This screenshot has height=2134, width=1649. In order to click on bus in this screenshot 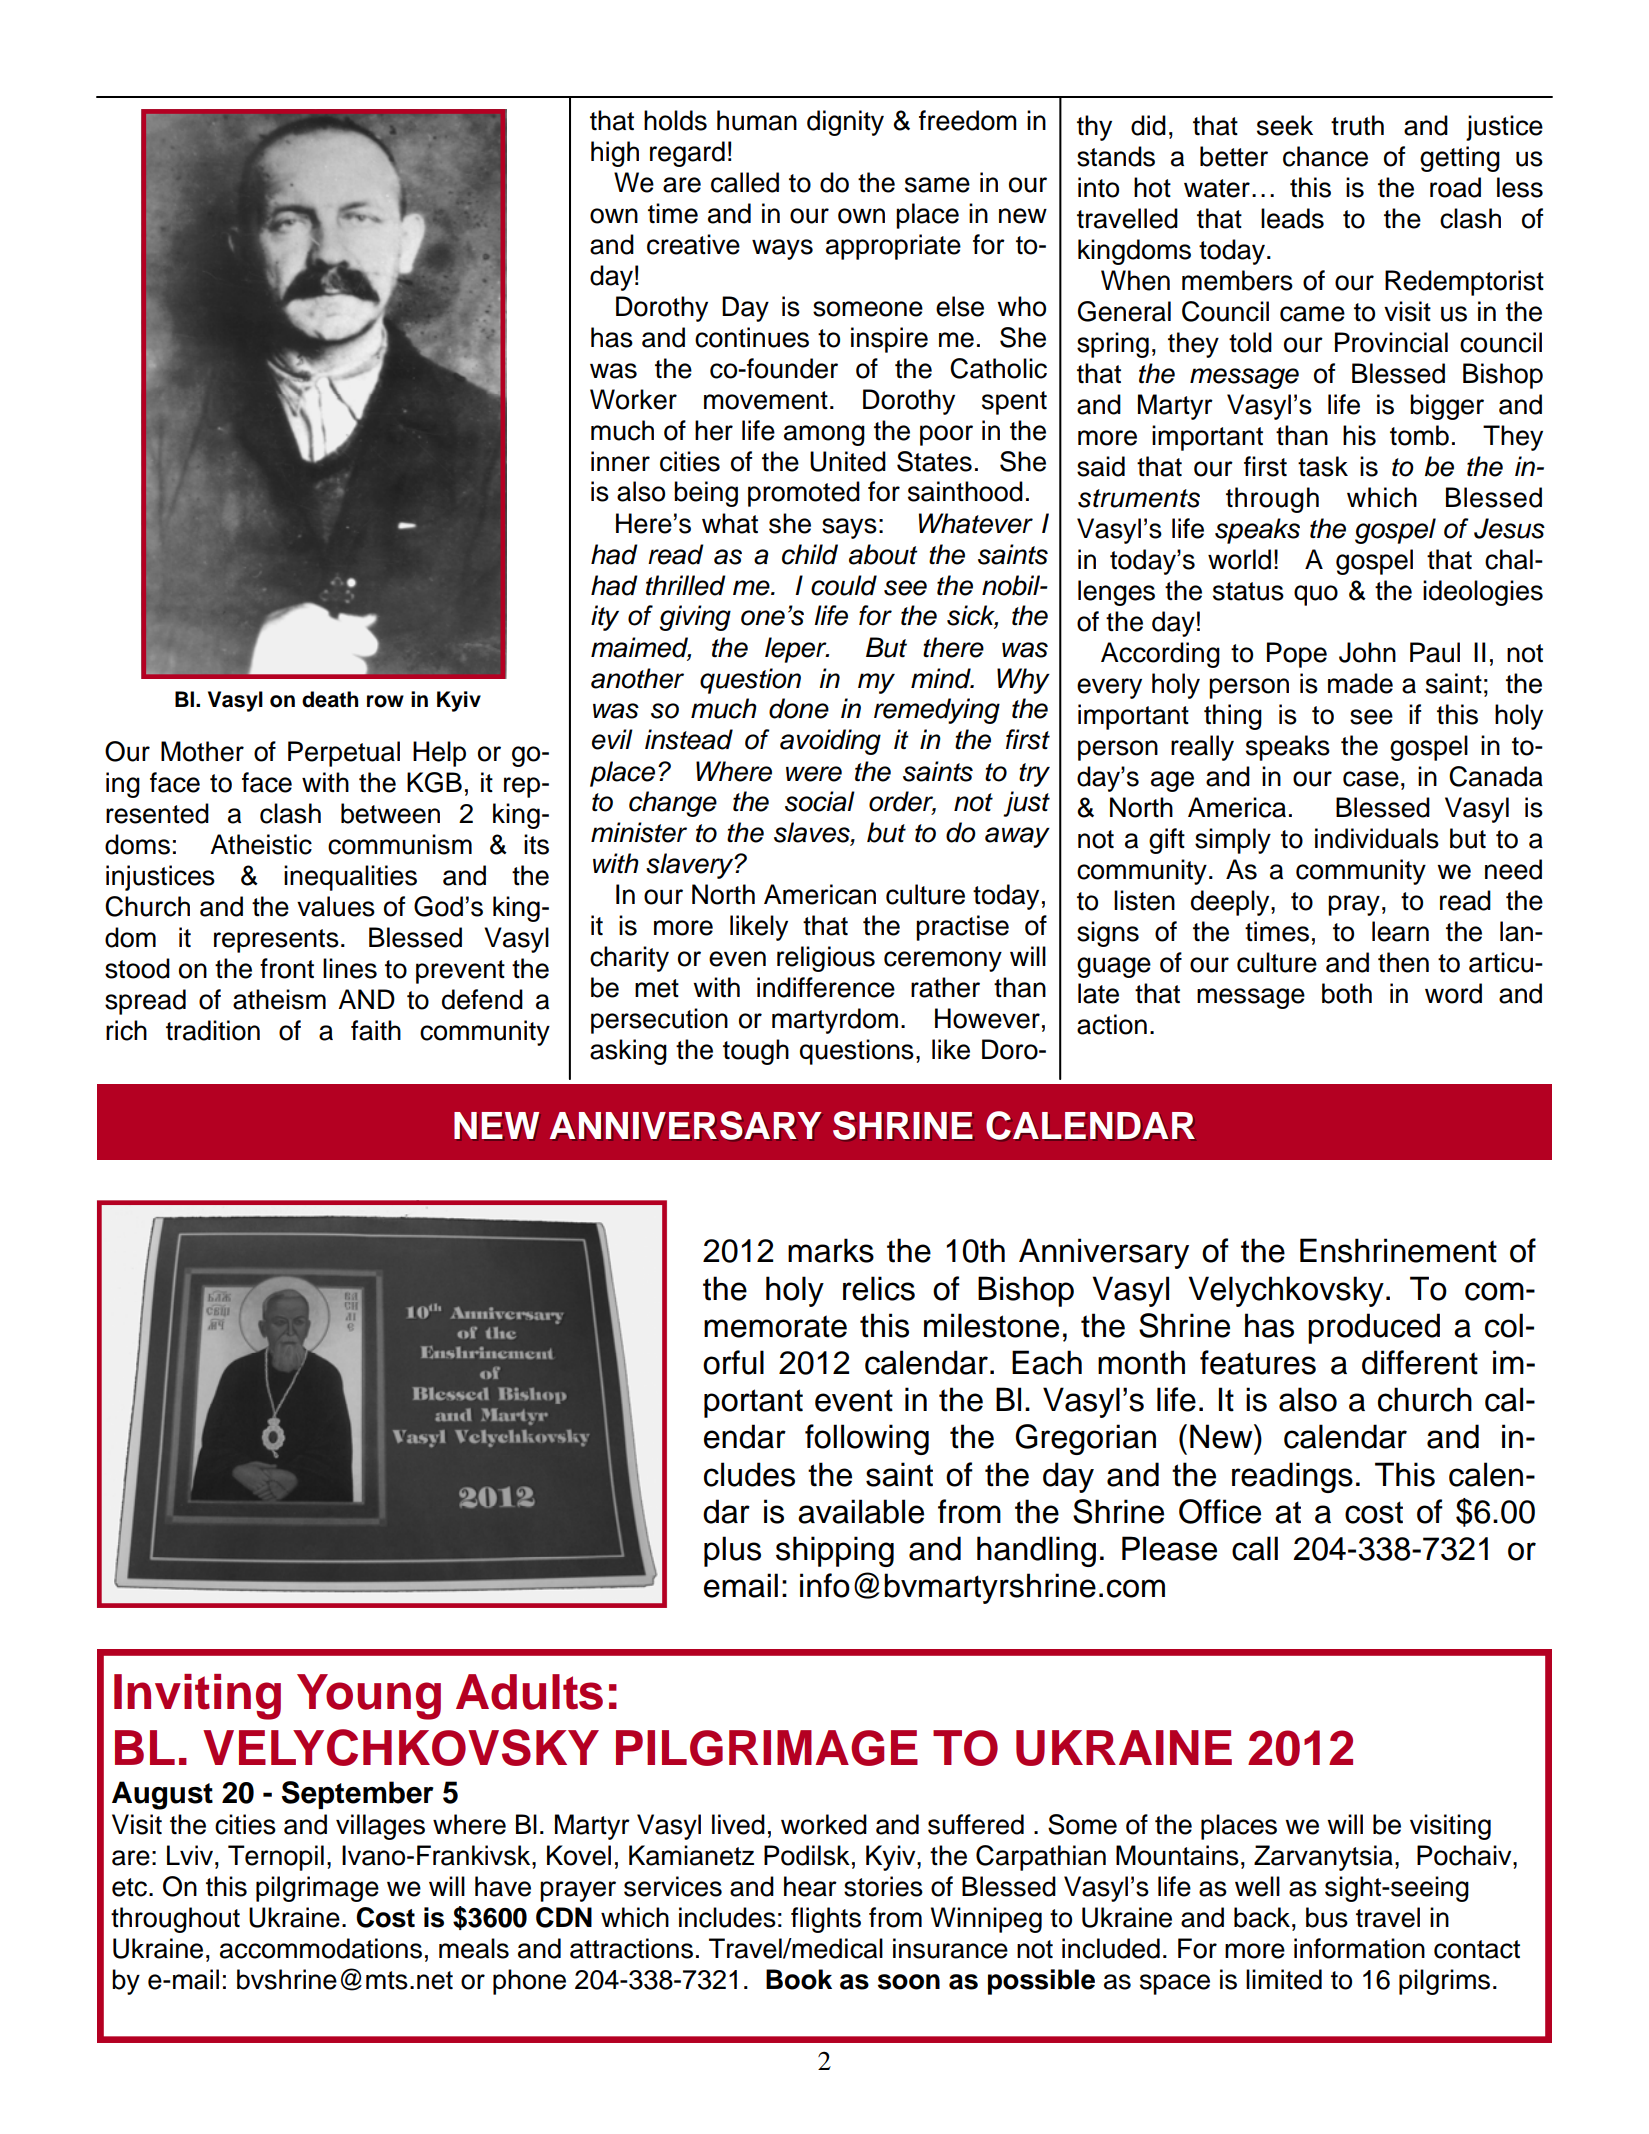, I will do `click(1327, 1917)`.
